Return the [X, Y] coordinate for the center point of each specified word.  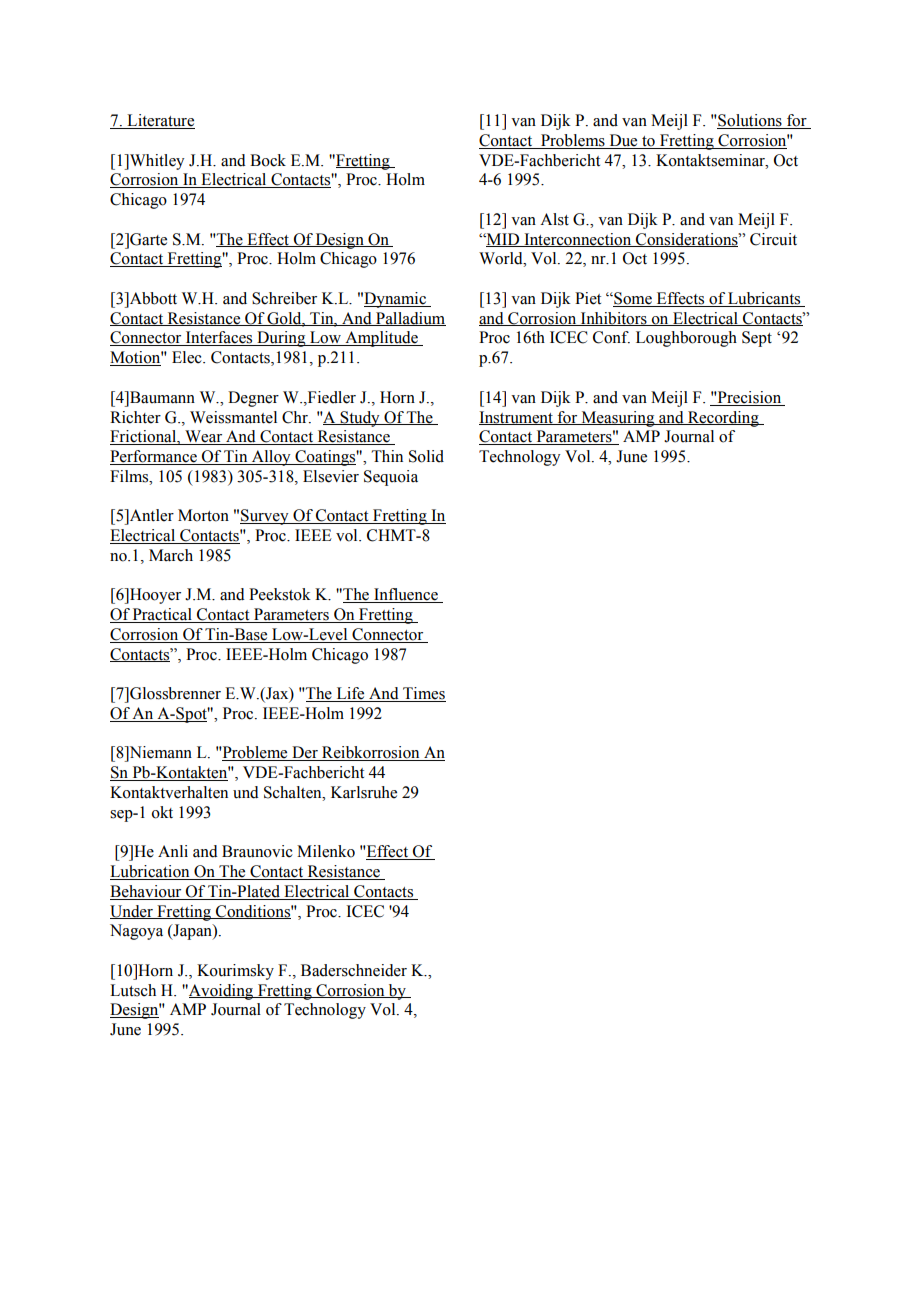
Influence [406, 595]
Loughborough [686, 339]
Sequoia [391, 478]
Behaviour [145, 891]
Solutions [750, 121]
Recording [723, 419]
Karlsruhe [364, 792]
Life [350, 694]
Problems [573, 141]
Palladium [410, 319]
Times [423, 694]
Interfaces [219, 338]
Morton [203, 515]
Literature [160, 121]
